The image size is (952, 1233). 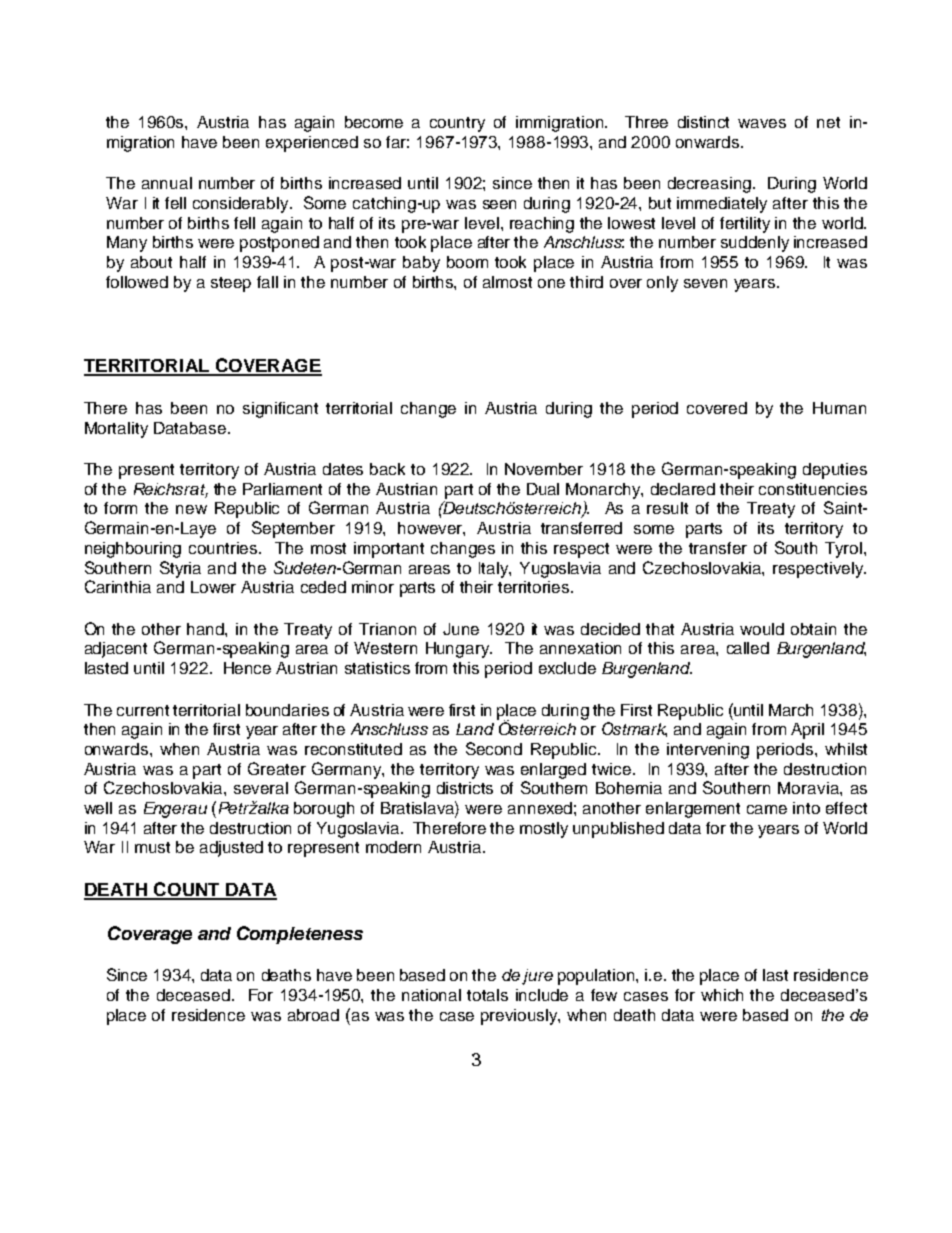 I want to click on totals, so click(x=487, y=995).
